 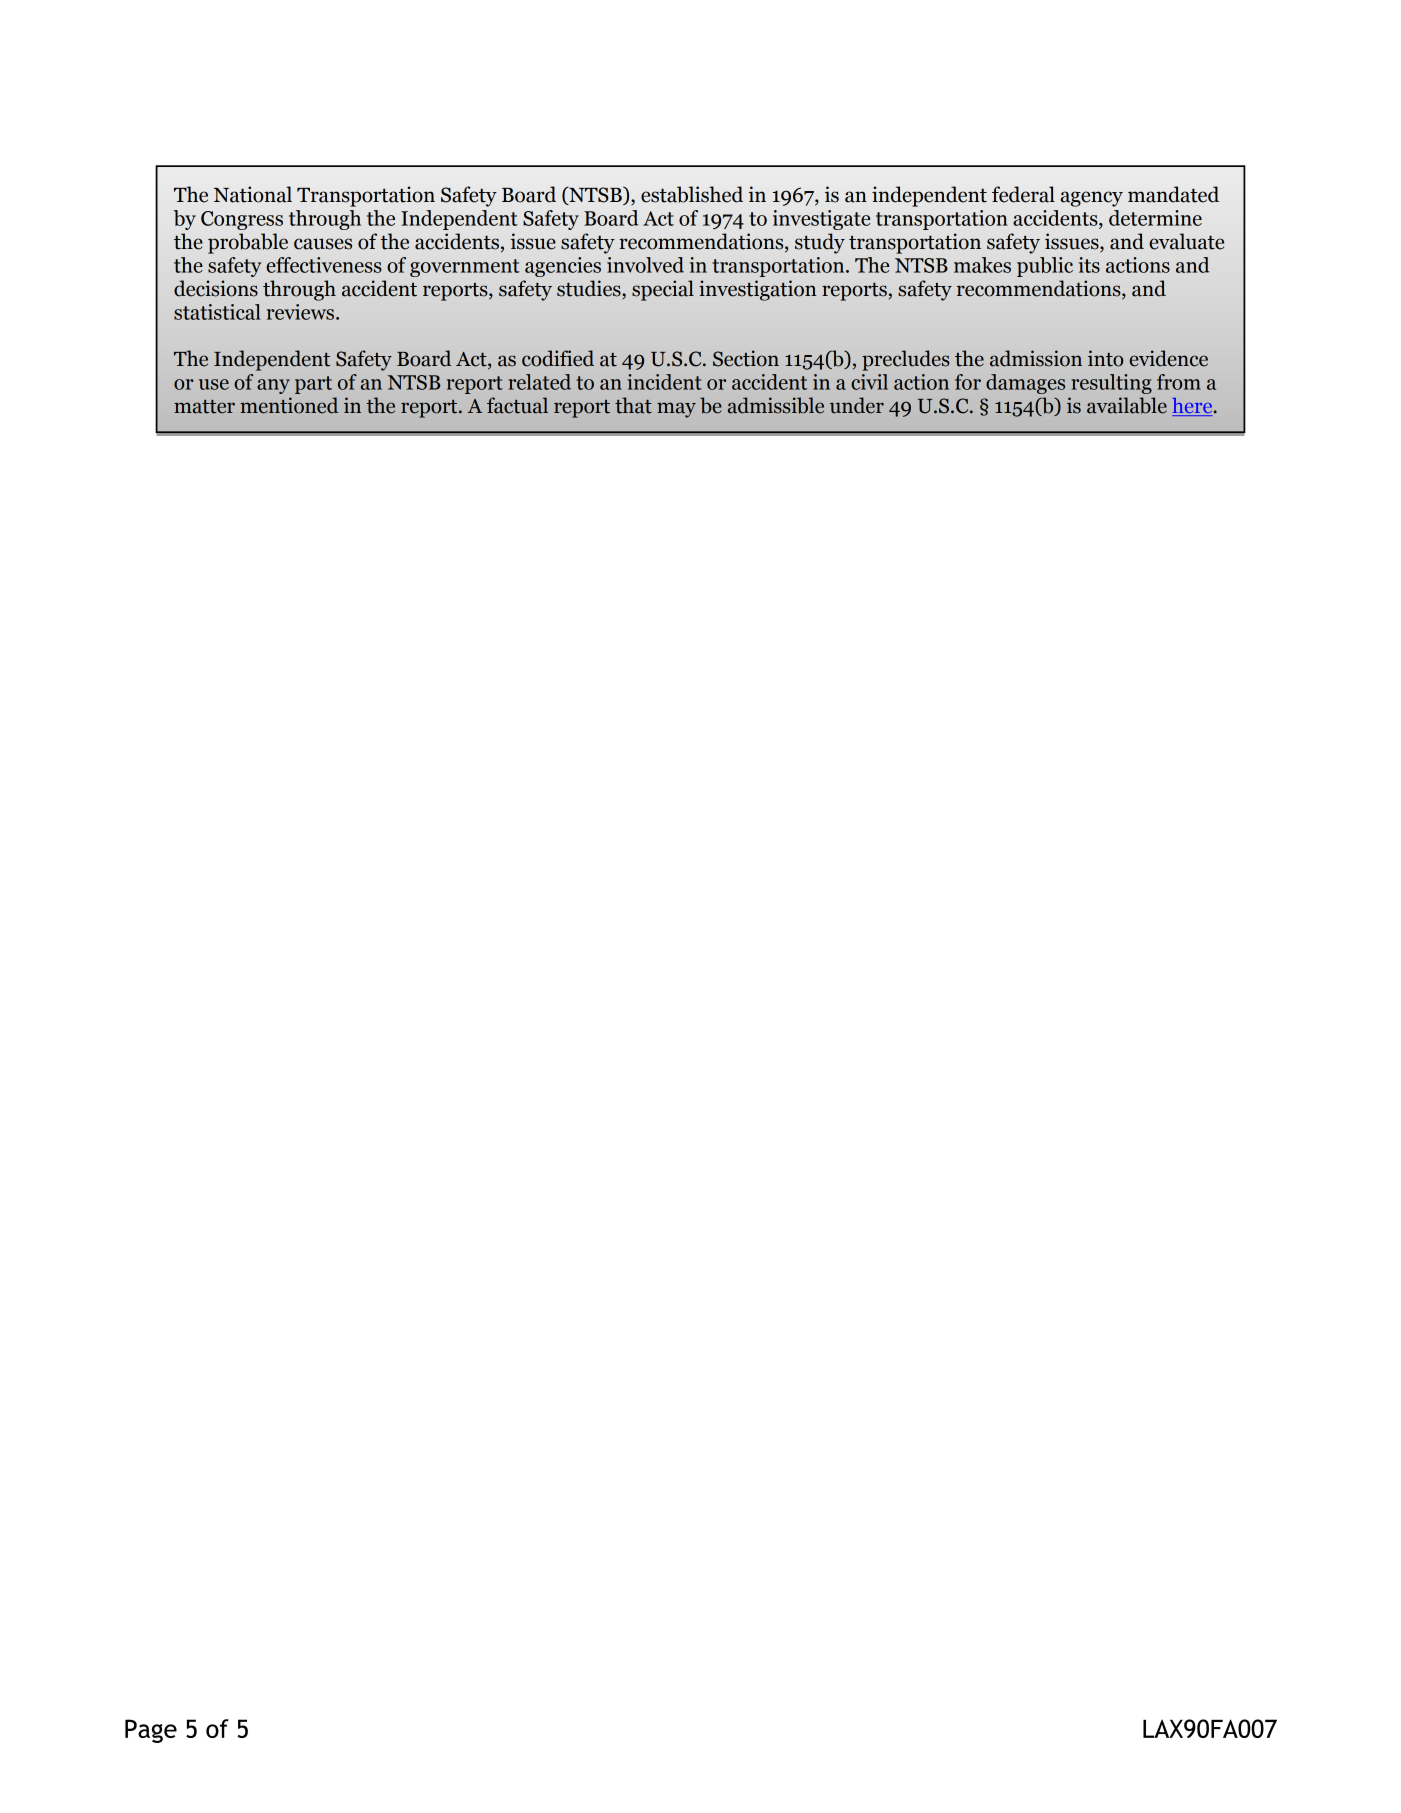 I want to click on that, so click(x=633, y=405).
